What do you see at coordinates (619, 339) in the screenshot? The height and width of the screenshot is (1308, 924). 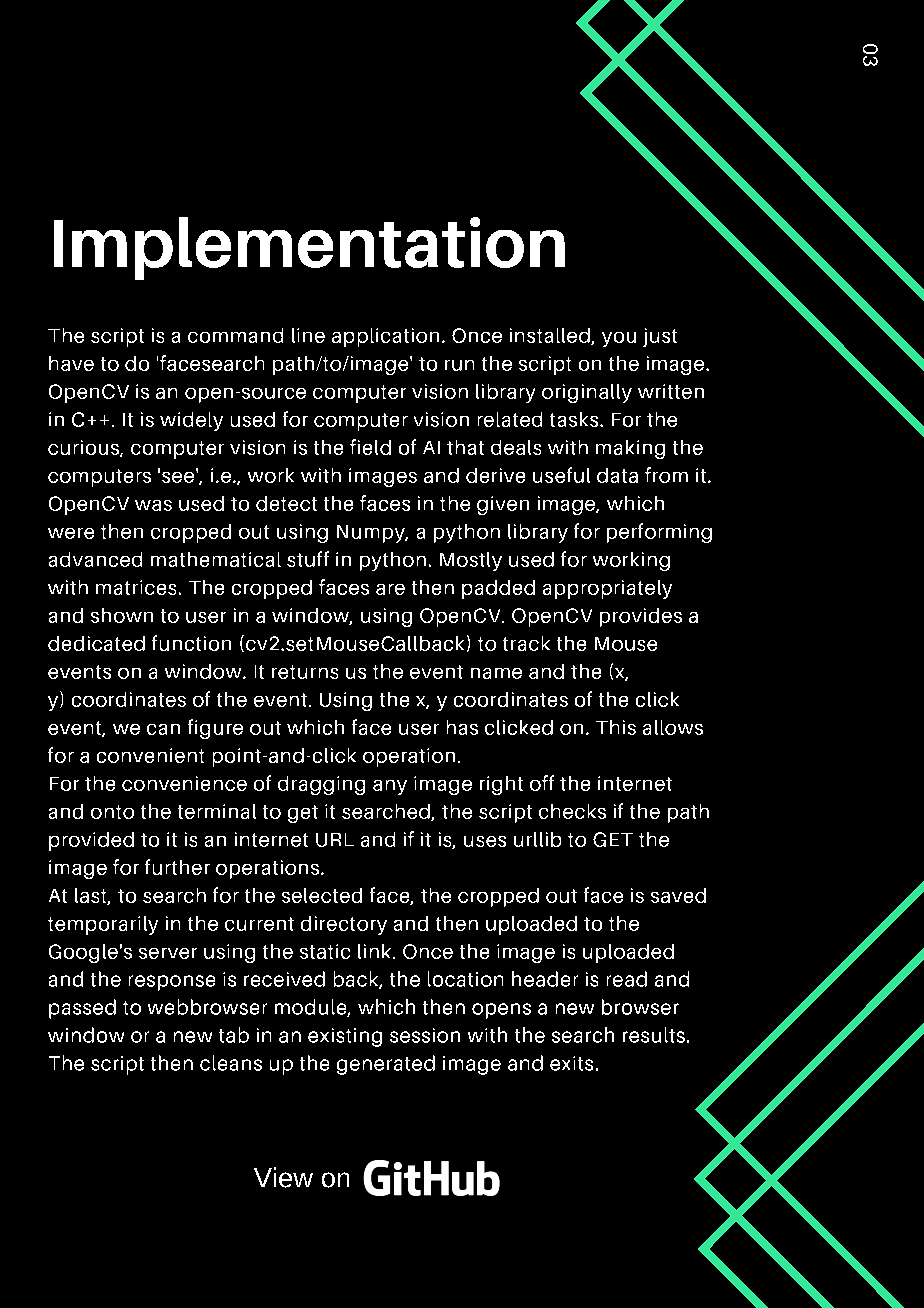 I see `you` at bounding box center [619, 339].
